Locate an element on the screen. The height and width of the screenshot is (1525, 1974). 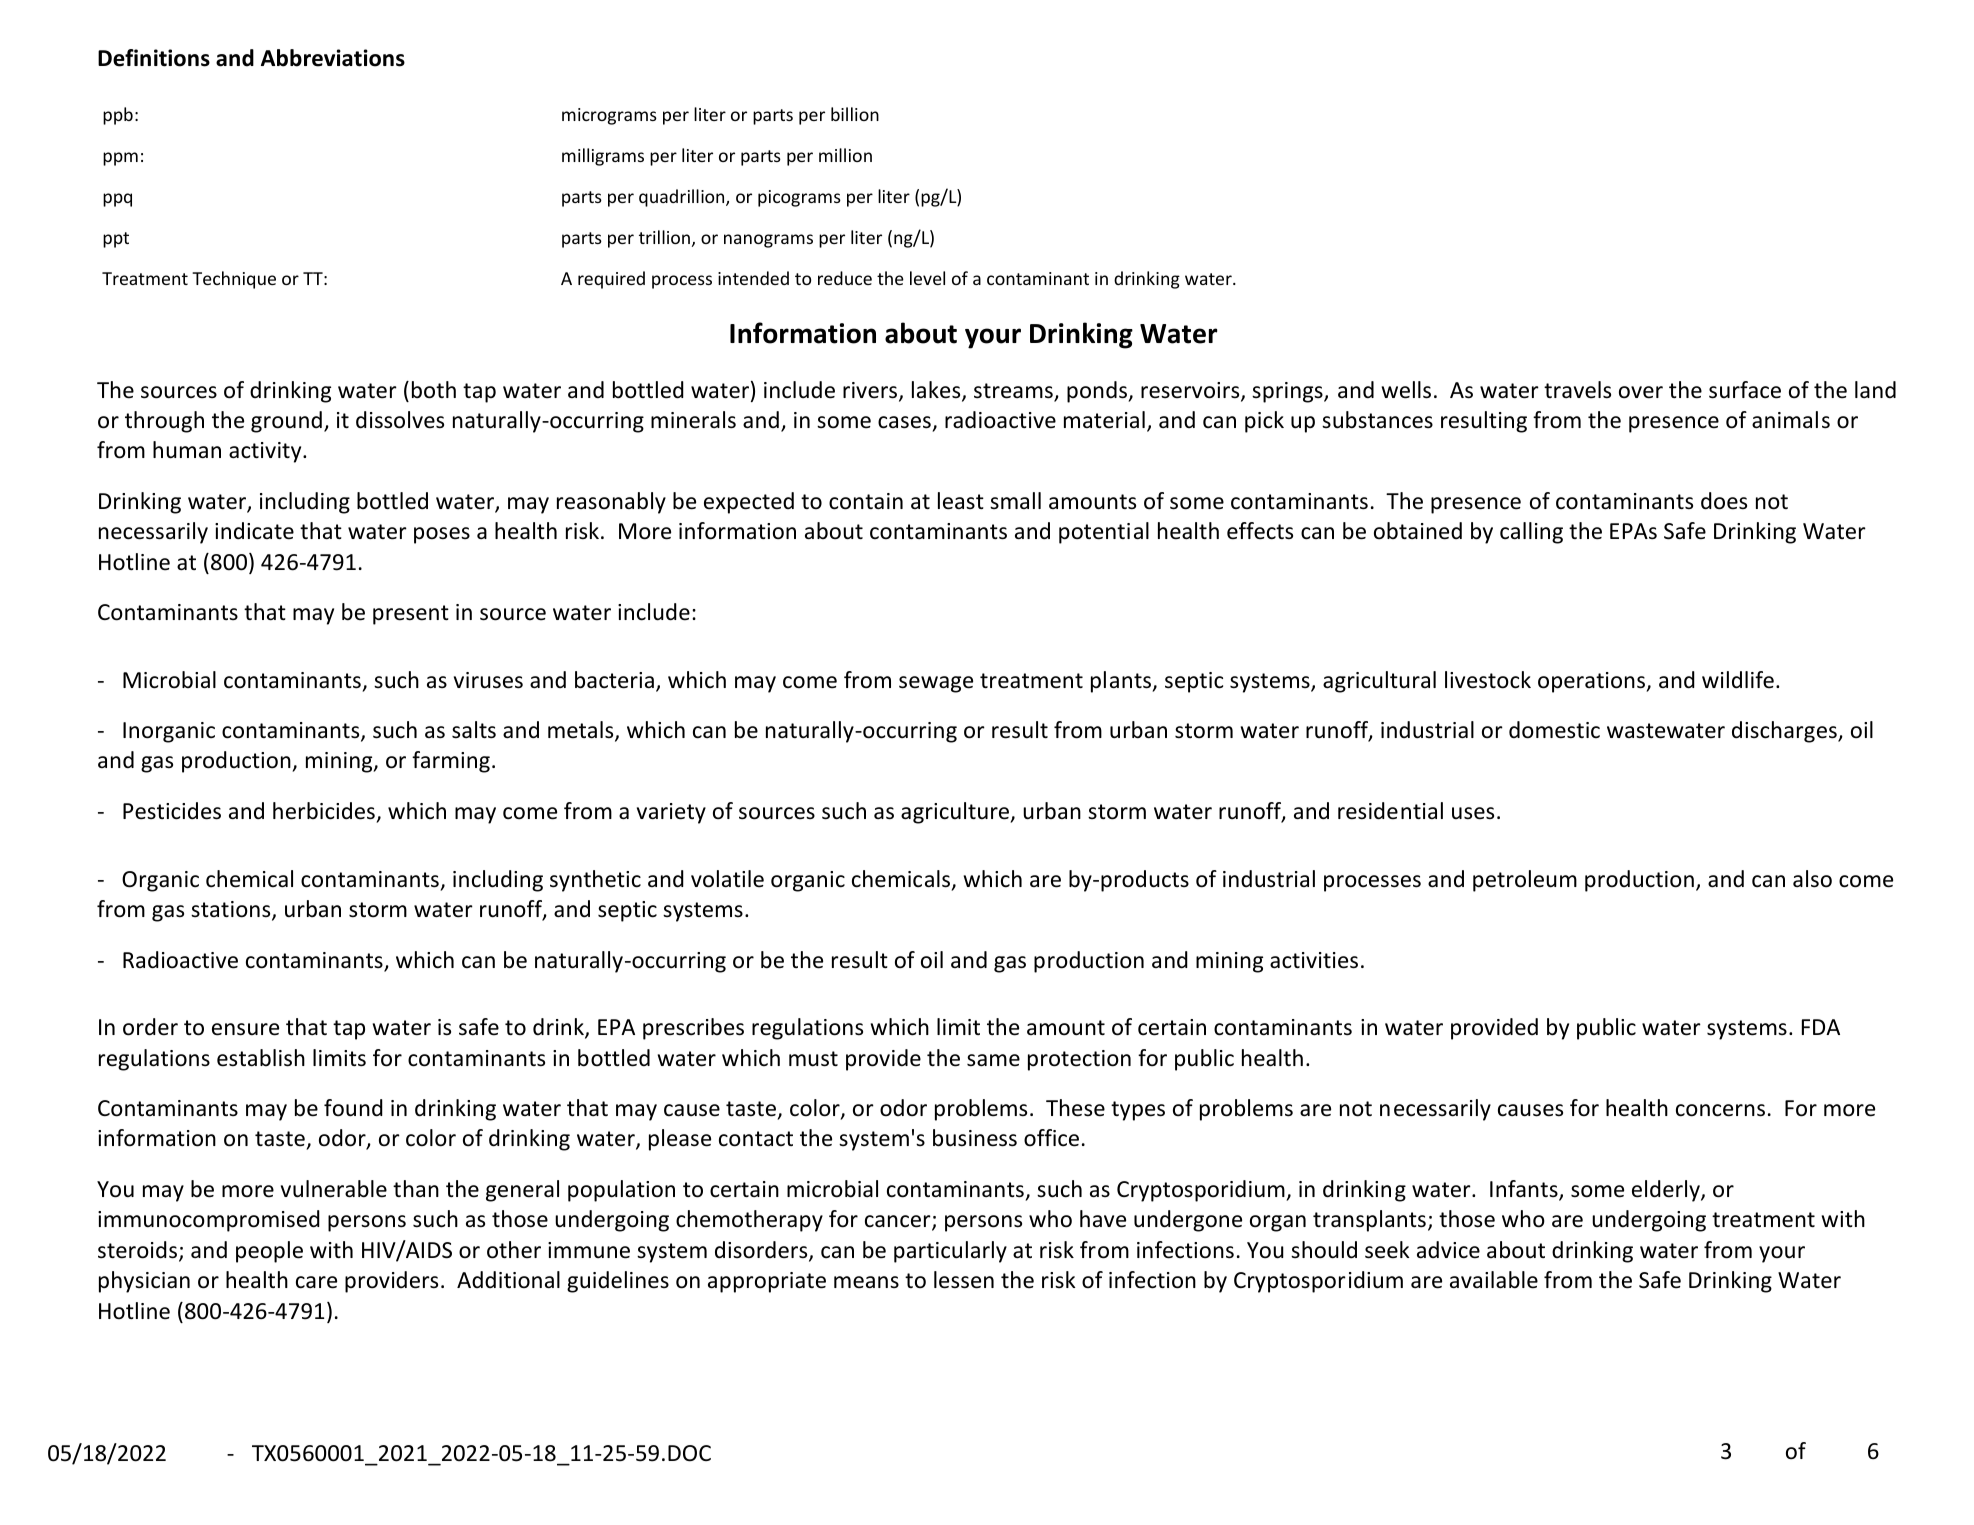
herbicides is located at coordinates (324, 811).
